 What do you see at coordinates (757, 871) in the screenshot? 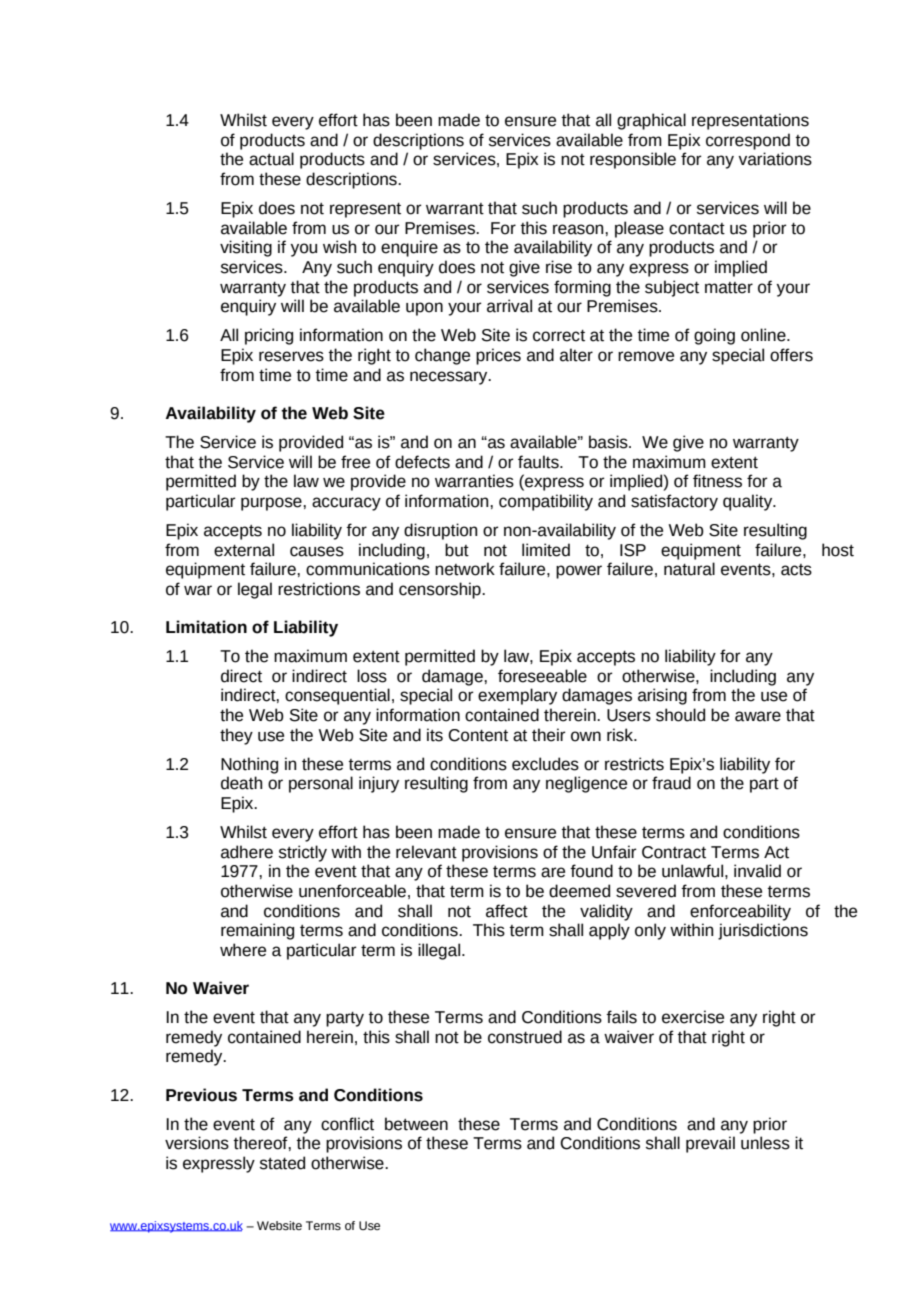
I see `invalid` at bounding box center [757, 871].
